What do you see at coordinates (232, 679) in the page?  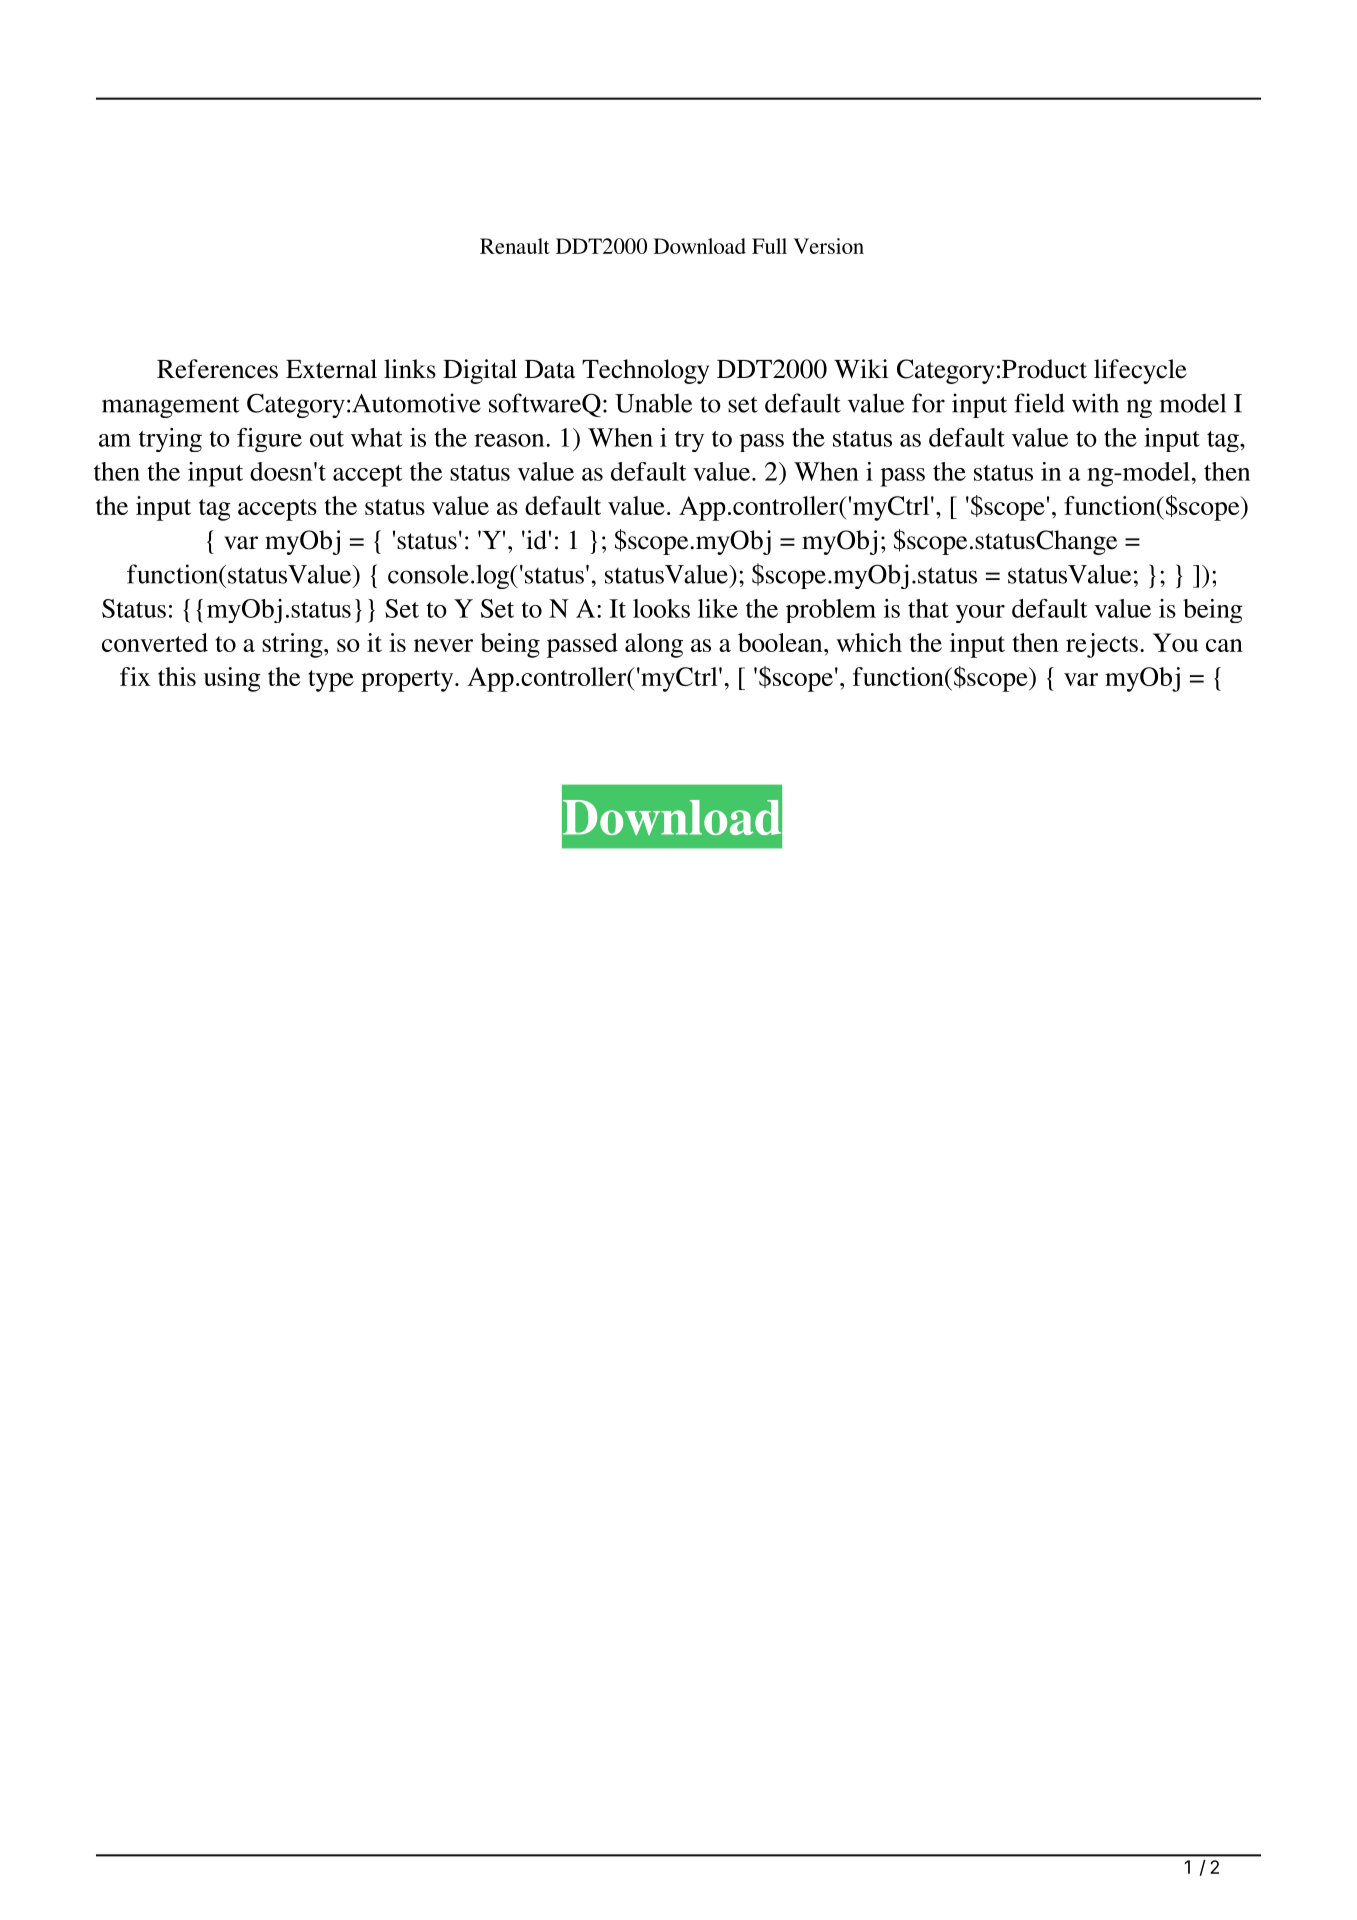 I see `using` at bounding box center [232, 679].
